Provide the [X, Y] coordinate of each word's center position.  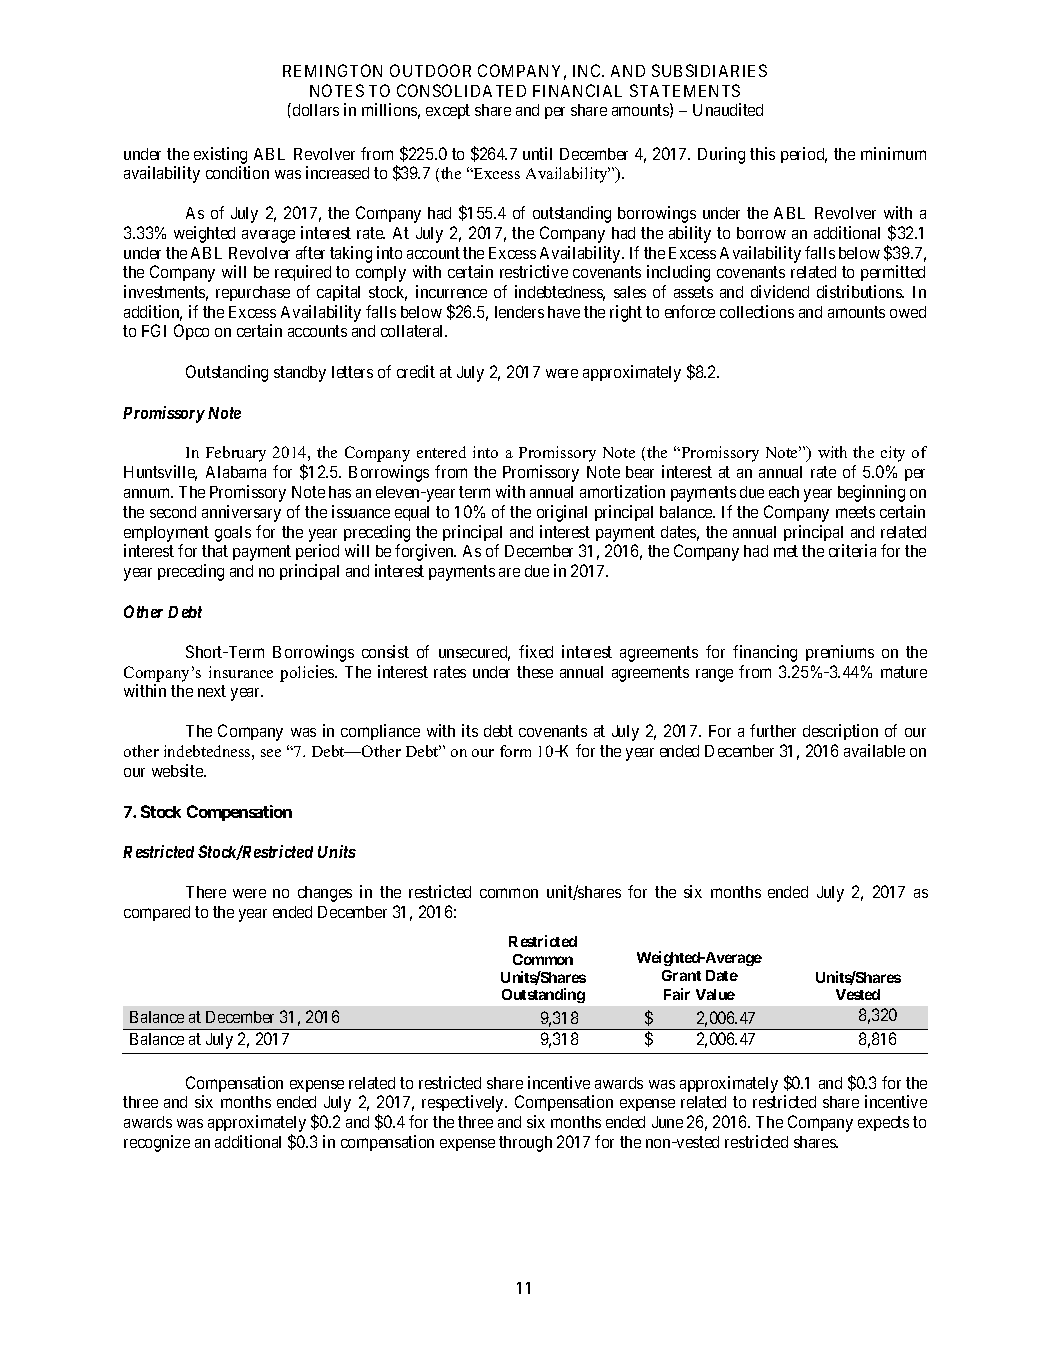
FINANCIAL [577, 90]
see [271, 753]
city [893, 454]
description [840, 732]
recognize [157, 1143]
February [236, 454]
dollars [316, 110]
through [525, 1144]
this [762, 153]
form [515, 751]
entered [441, 452]
